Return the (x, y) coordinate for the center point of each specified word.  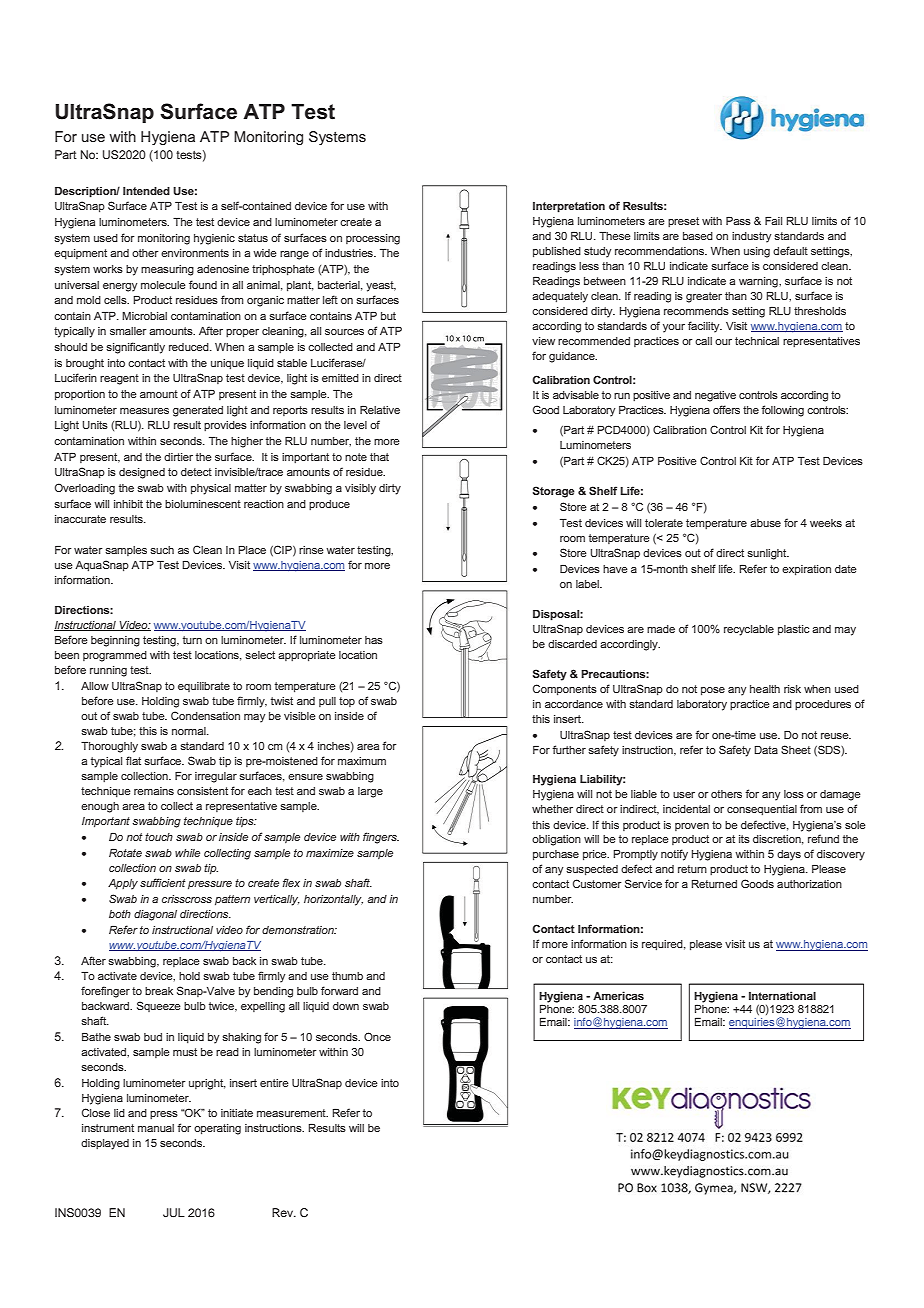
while (187, 853)
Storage (554, 492)
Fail (773, 221)
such (162, 550)
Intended (146, 191)
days (789, 855)
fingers (381, 838)
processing (373, 239)
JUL (174, 1213)
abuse (765, 523)
